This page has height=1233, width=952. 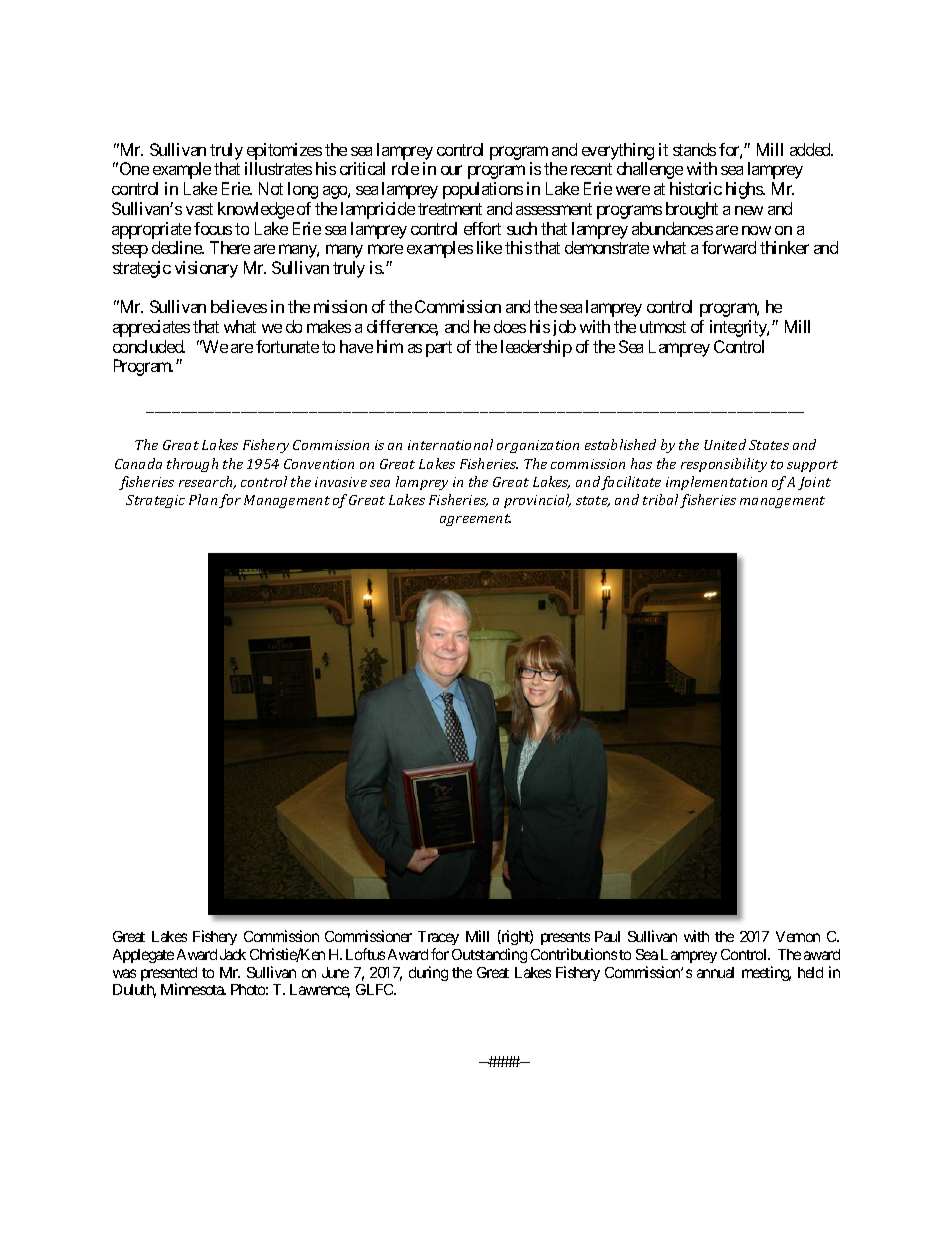 What do you see at coordinates (715, 972) in the page?
I see `annual` at bounding box center [715, 972].
